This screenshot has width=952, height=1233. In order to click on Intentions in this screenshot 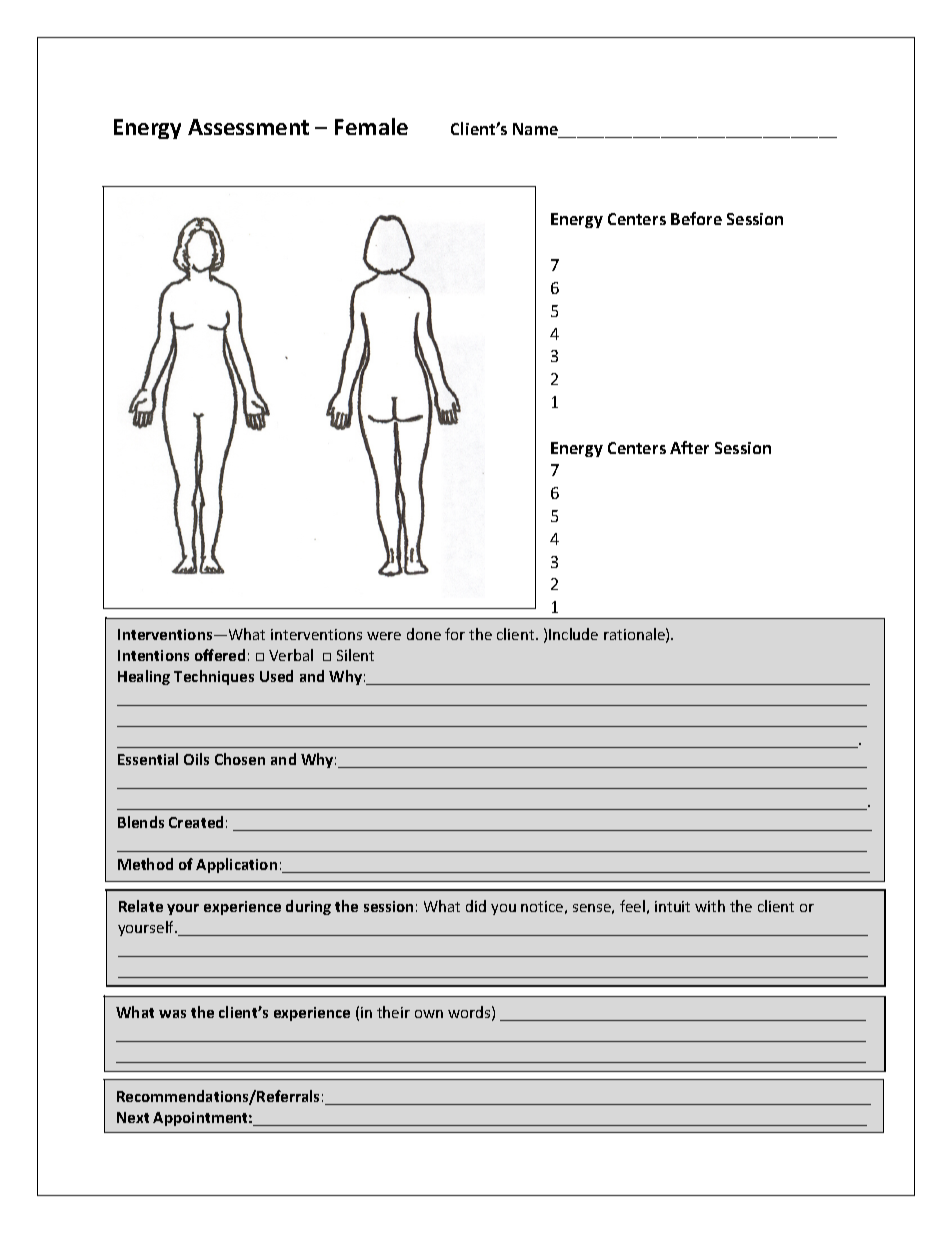, I will do `click(153, 655)`.
